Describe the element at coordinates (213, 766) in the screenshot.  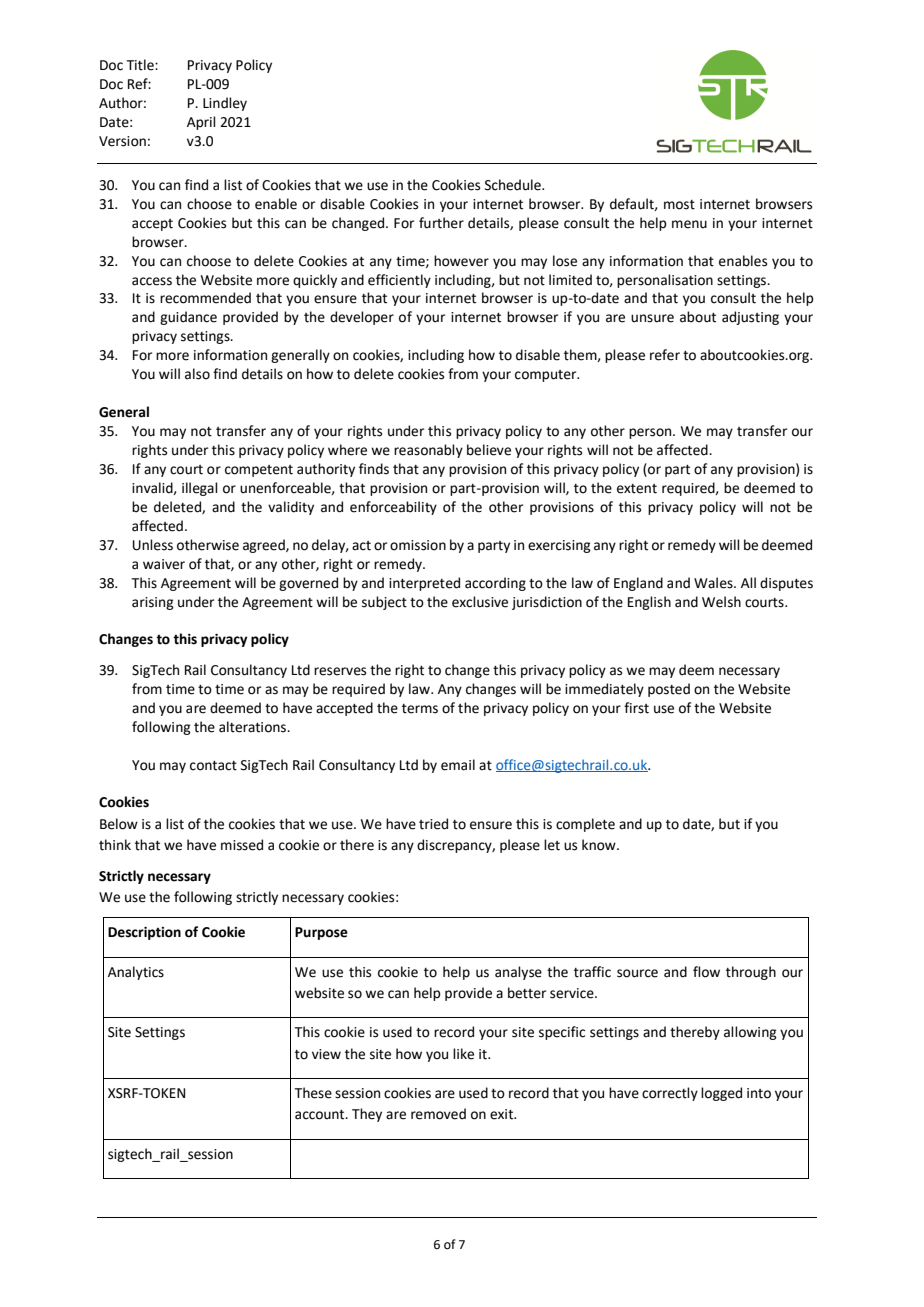
I see `contact` at that location.
